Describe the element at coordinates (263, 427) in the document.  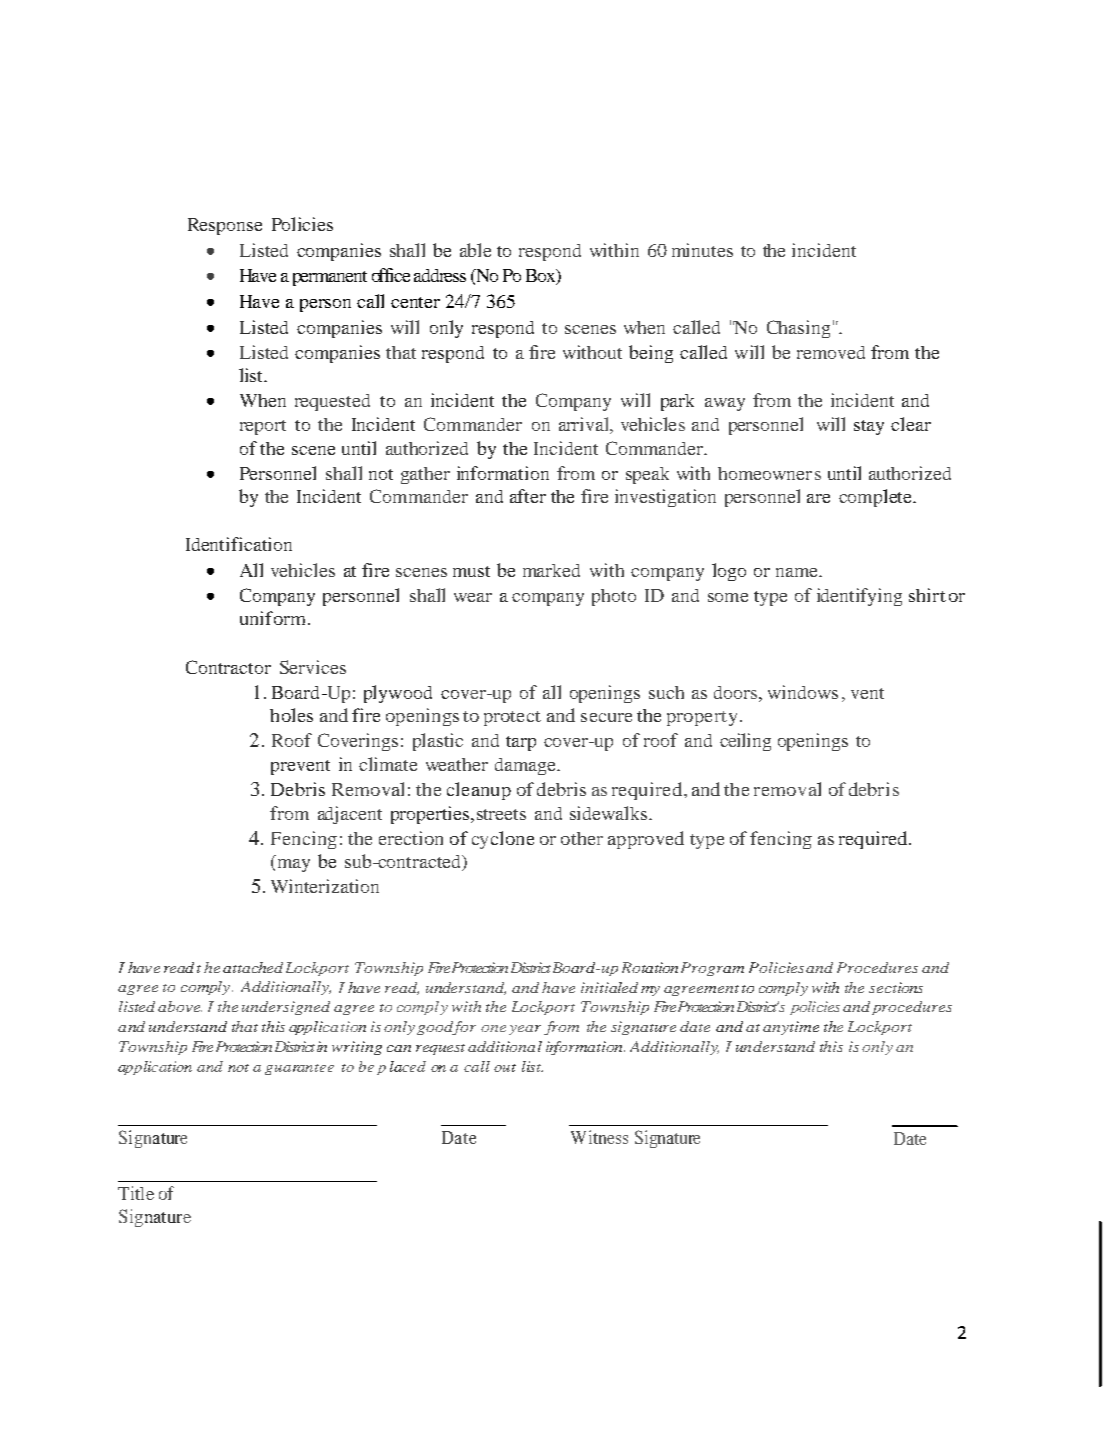
I see `report` at that location.
